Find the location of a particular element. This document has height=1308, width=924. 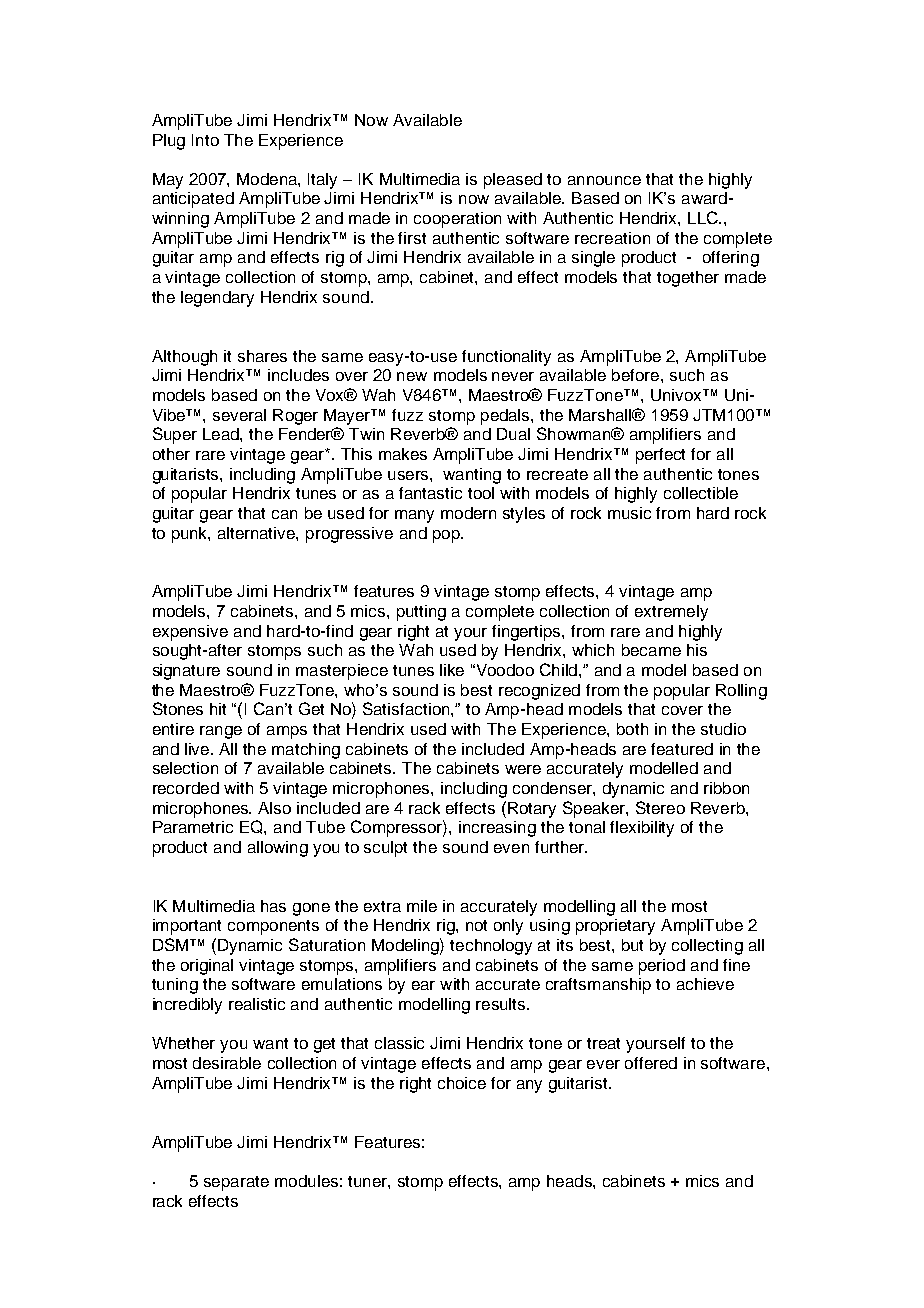

perfect is located at coordinates (660, 456).
